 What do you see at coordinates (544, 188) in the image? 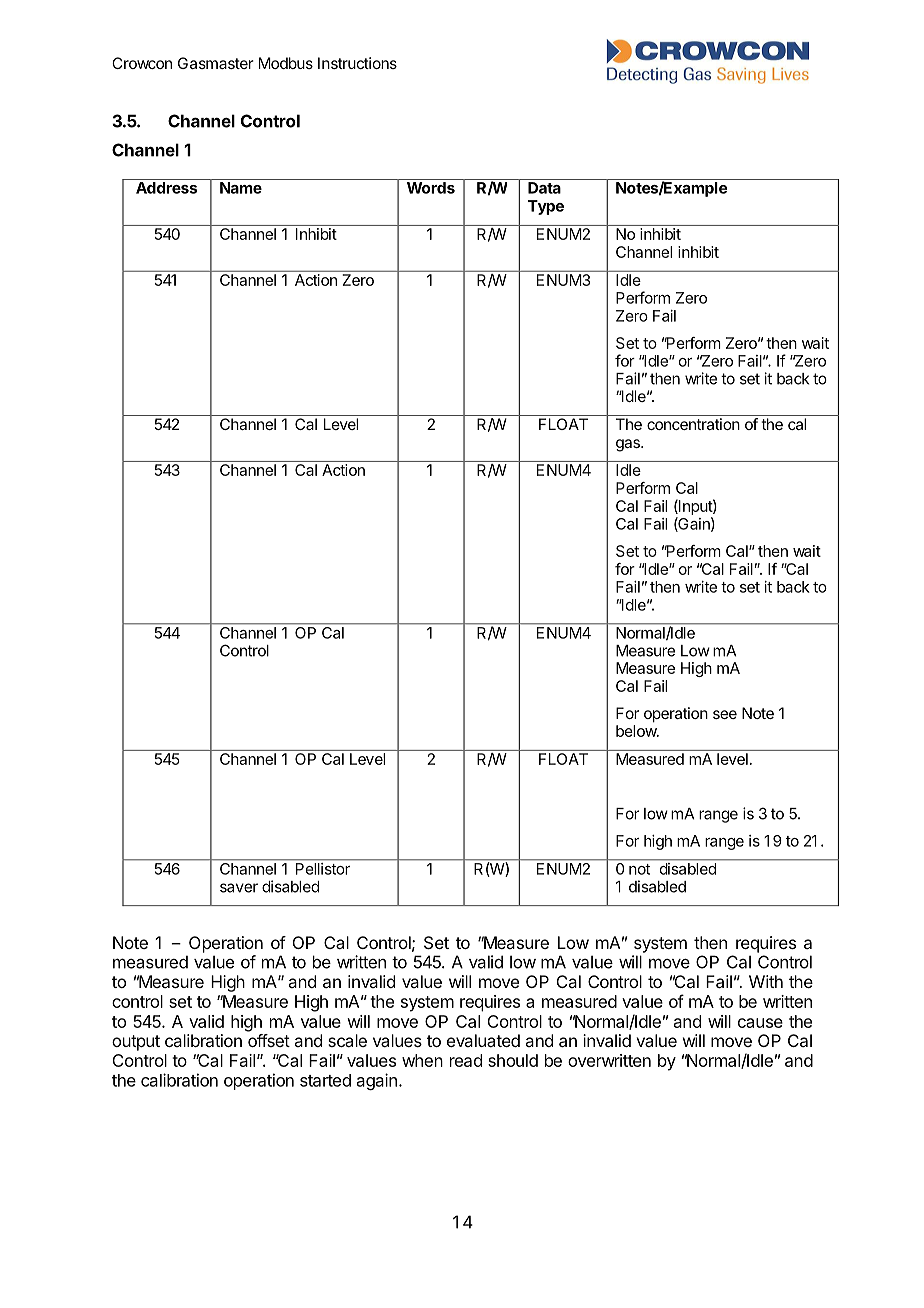
I see `Data` at bounding box center [544, 188].
